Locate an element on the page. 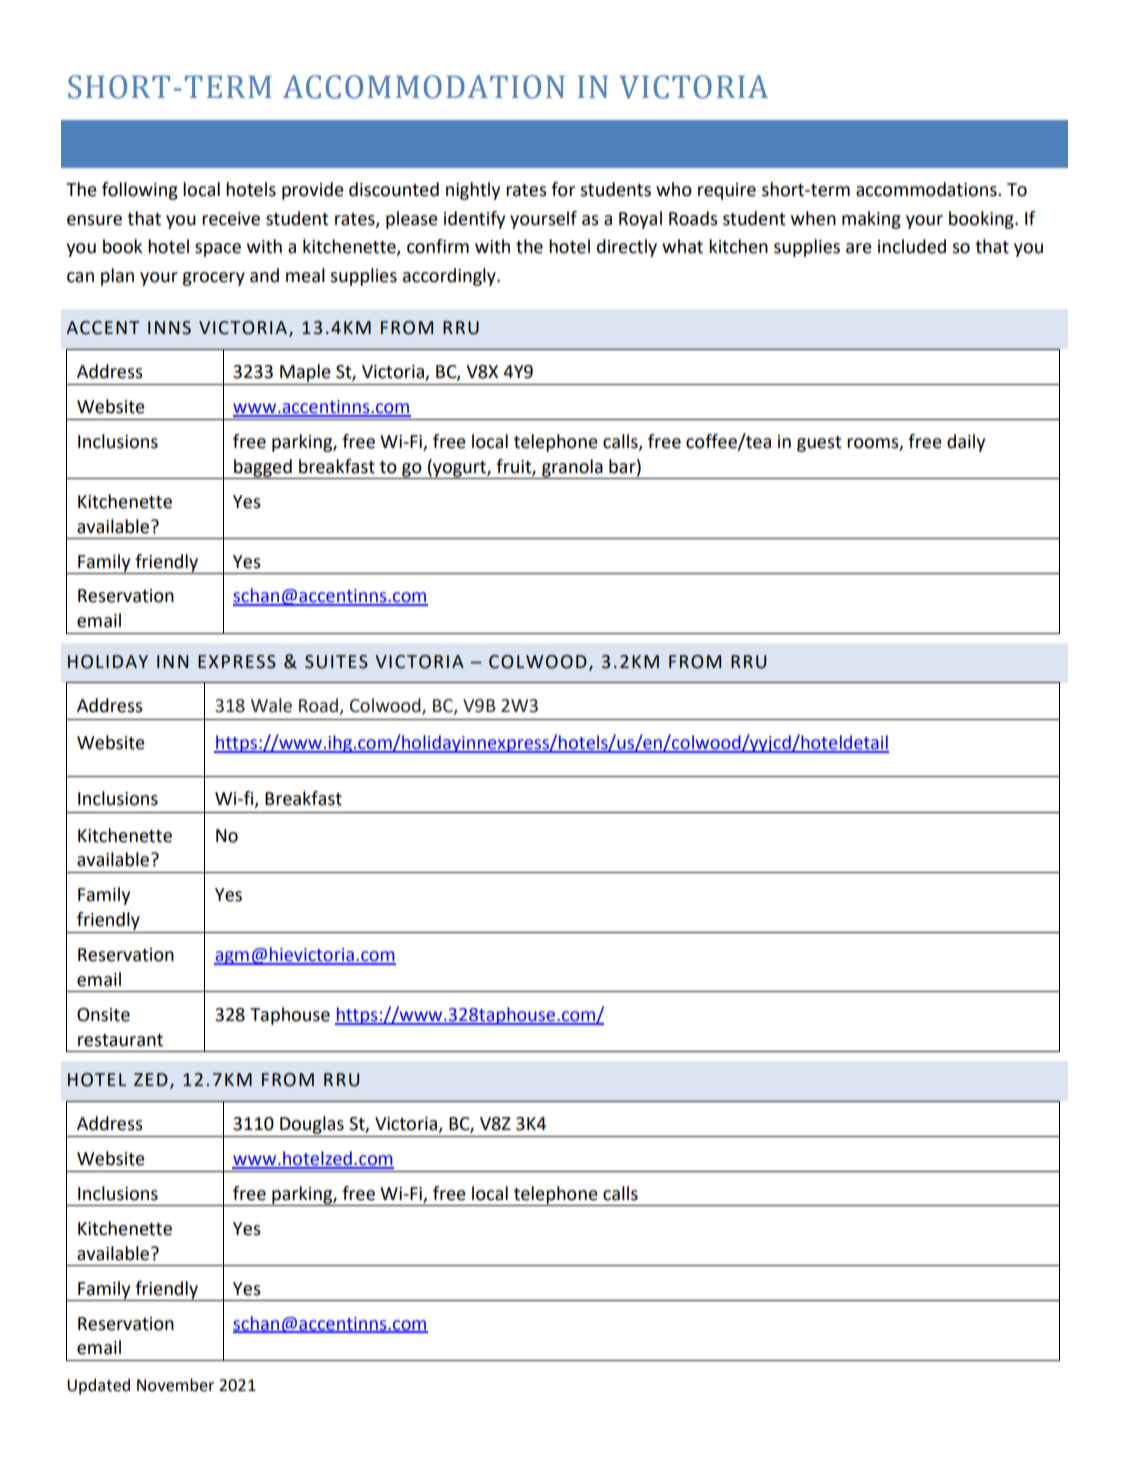 This image has width=1129, height=1461. identify is located at coordinates (474, 220).
